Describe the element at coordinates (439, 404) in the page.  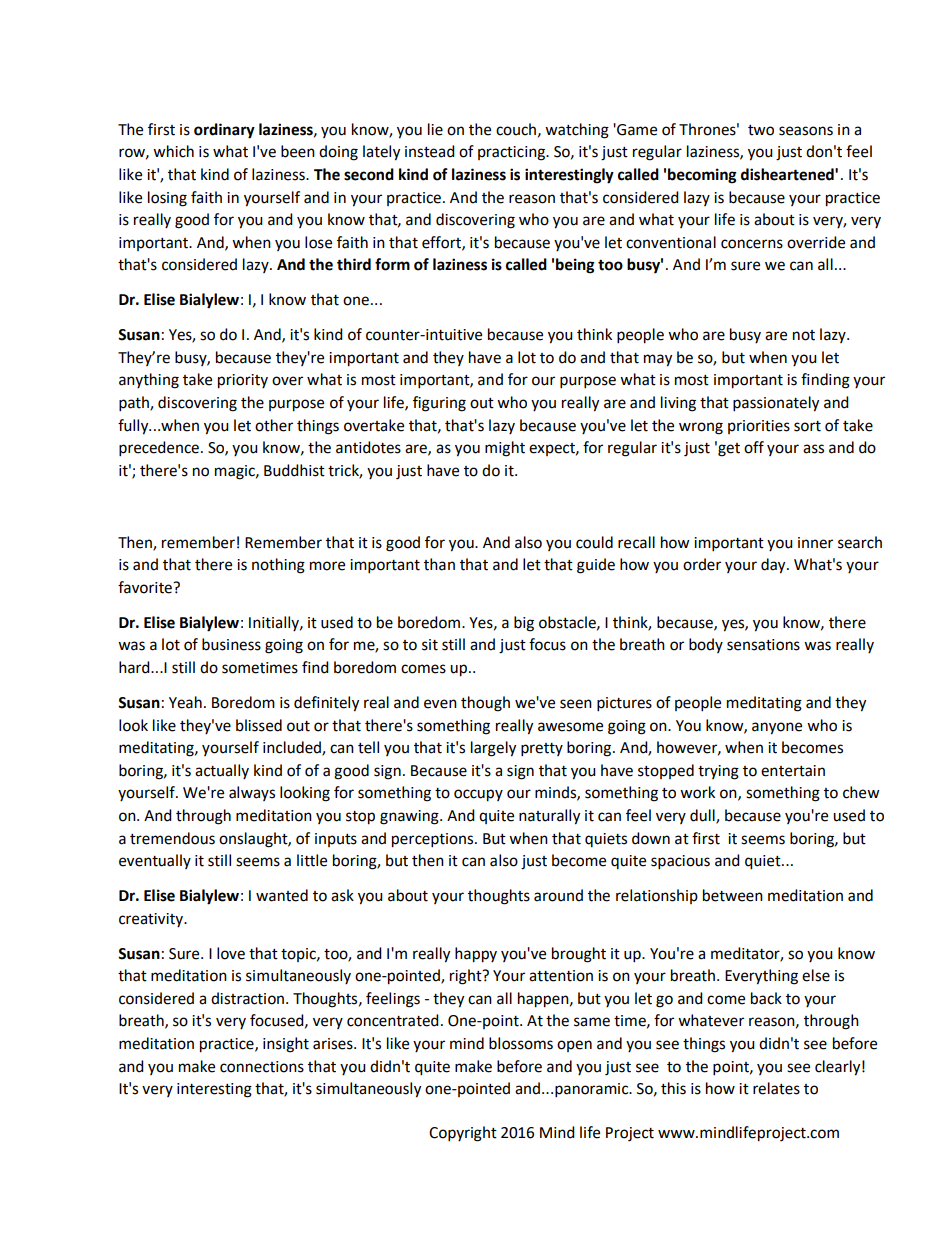
I see `figuring` at that location.
